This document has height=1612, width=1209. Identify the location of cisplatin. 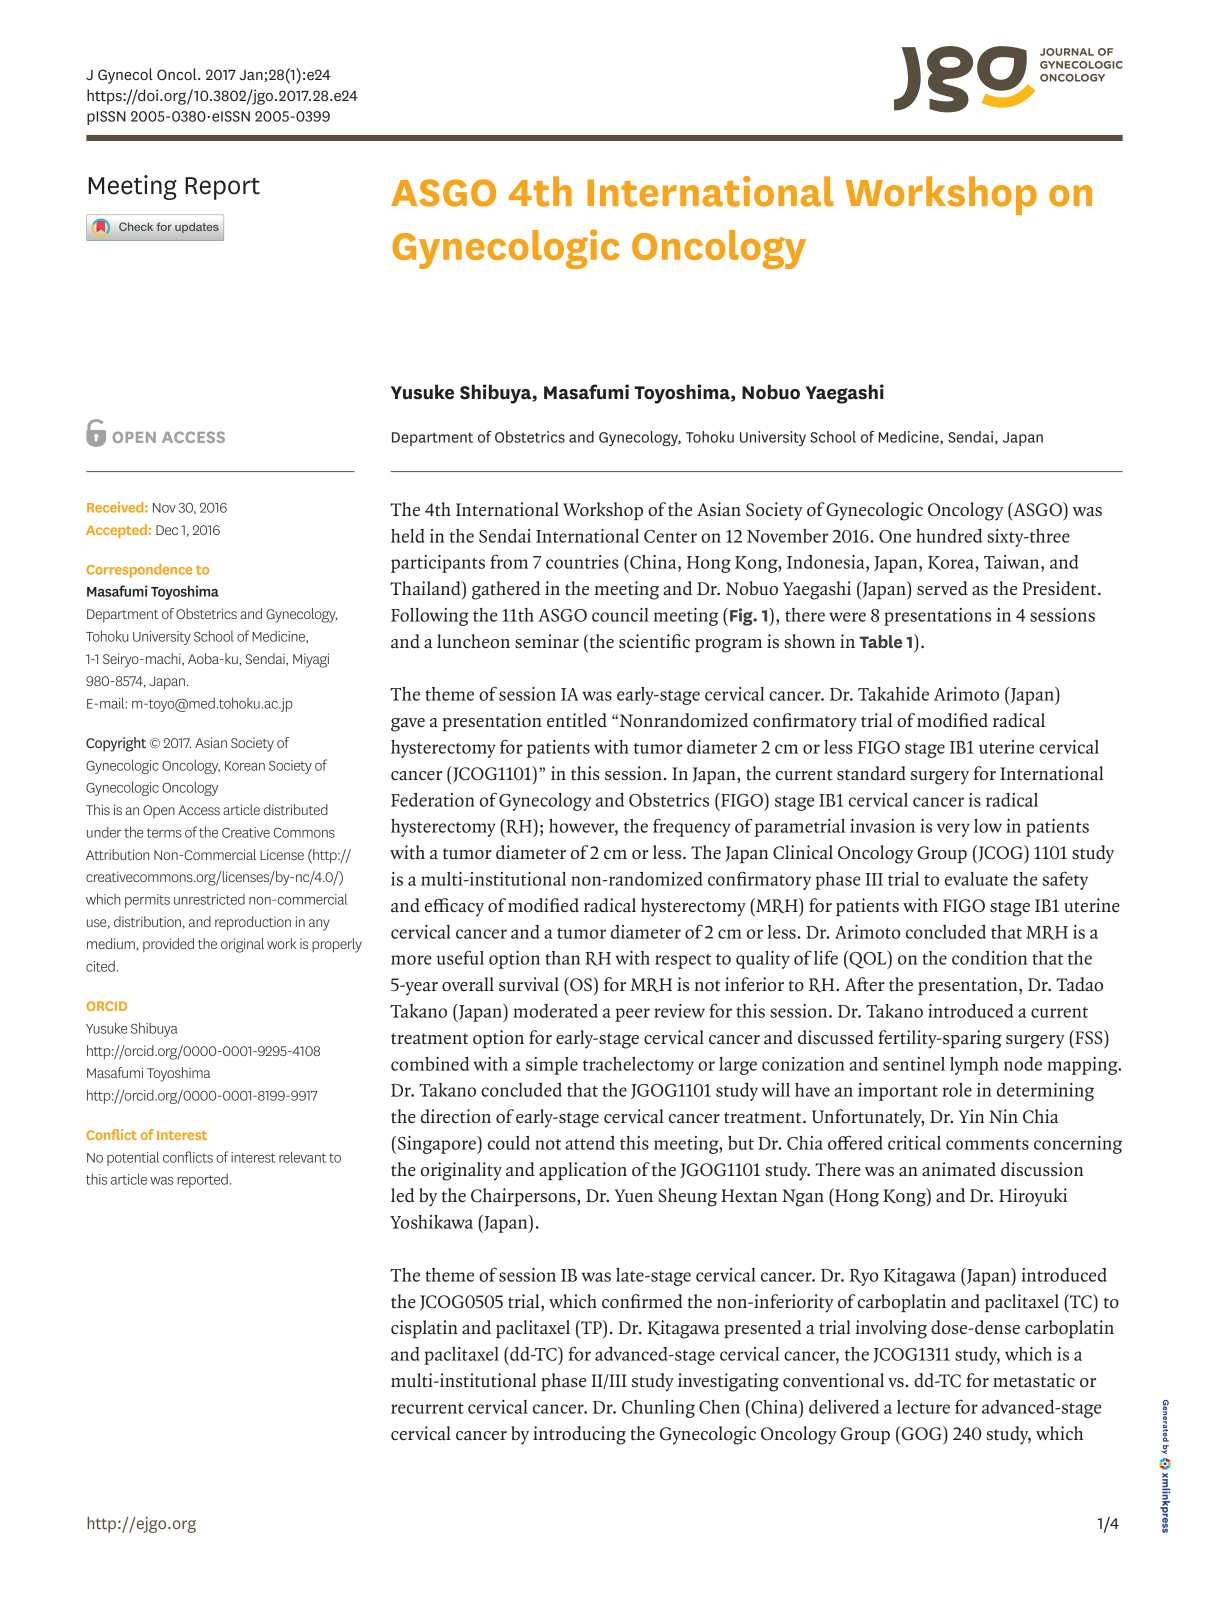
(424, 1329).
